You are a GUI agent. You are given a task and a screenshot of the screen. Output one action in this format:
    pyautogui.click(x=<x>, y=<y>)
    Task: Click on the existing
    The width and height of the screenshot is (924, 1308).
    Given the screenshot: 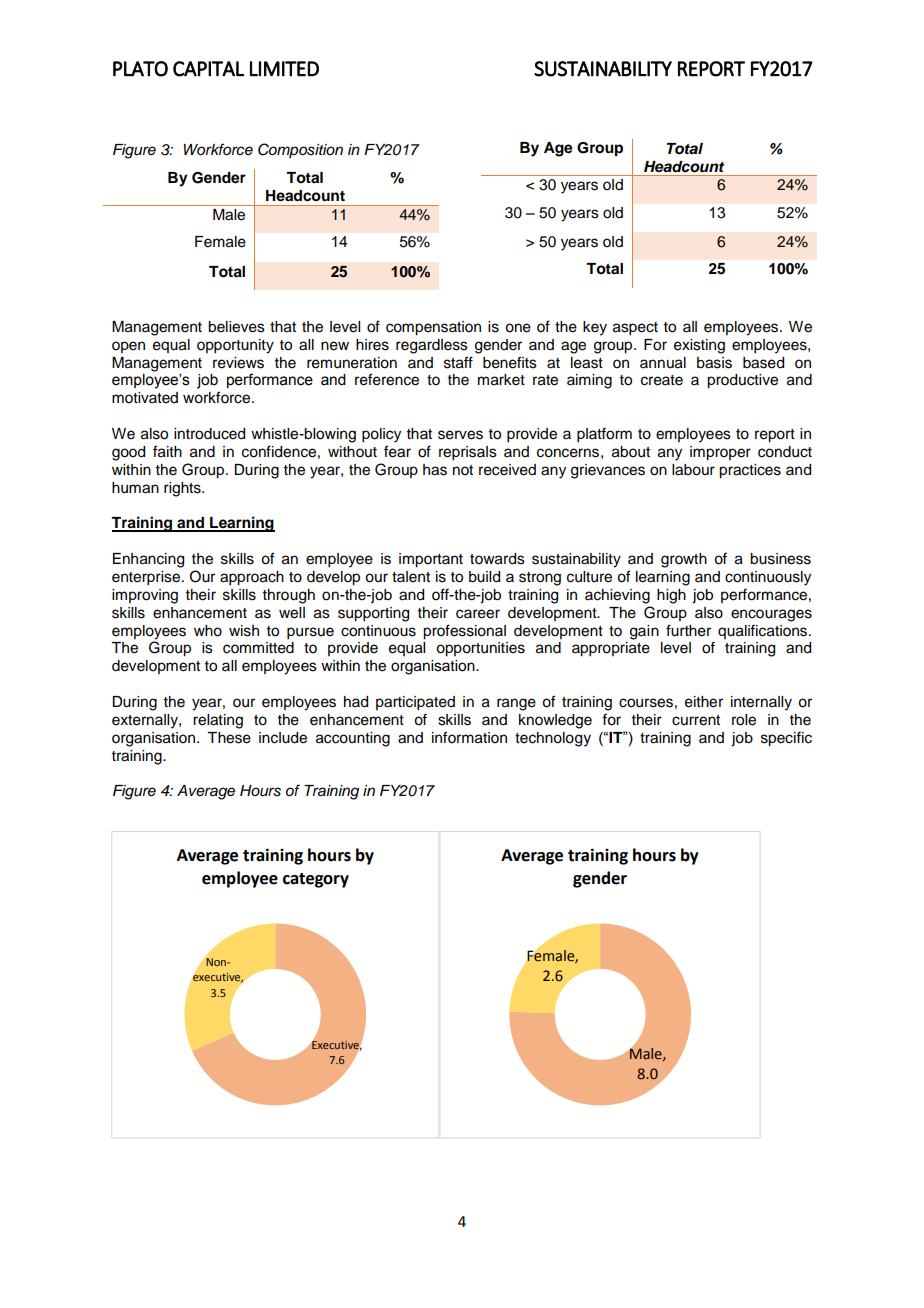 What is the action you would take?
    pyautogui.click(x=699, y=346)
